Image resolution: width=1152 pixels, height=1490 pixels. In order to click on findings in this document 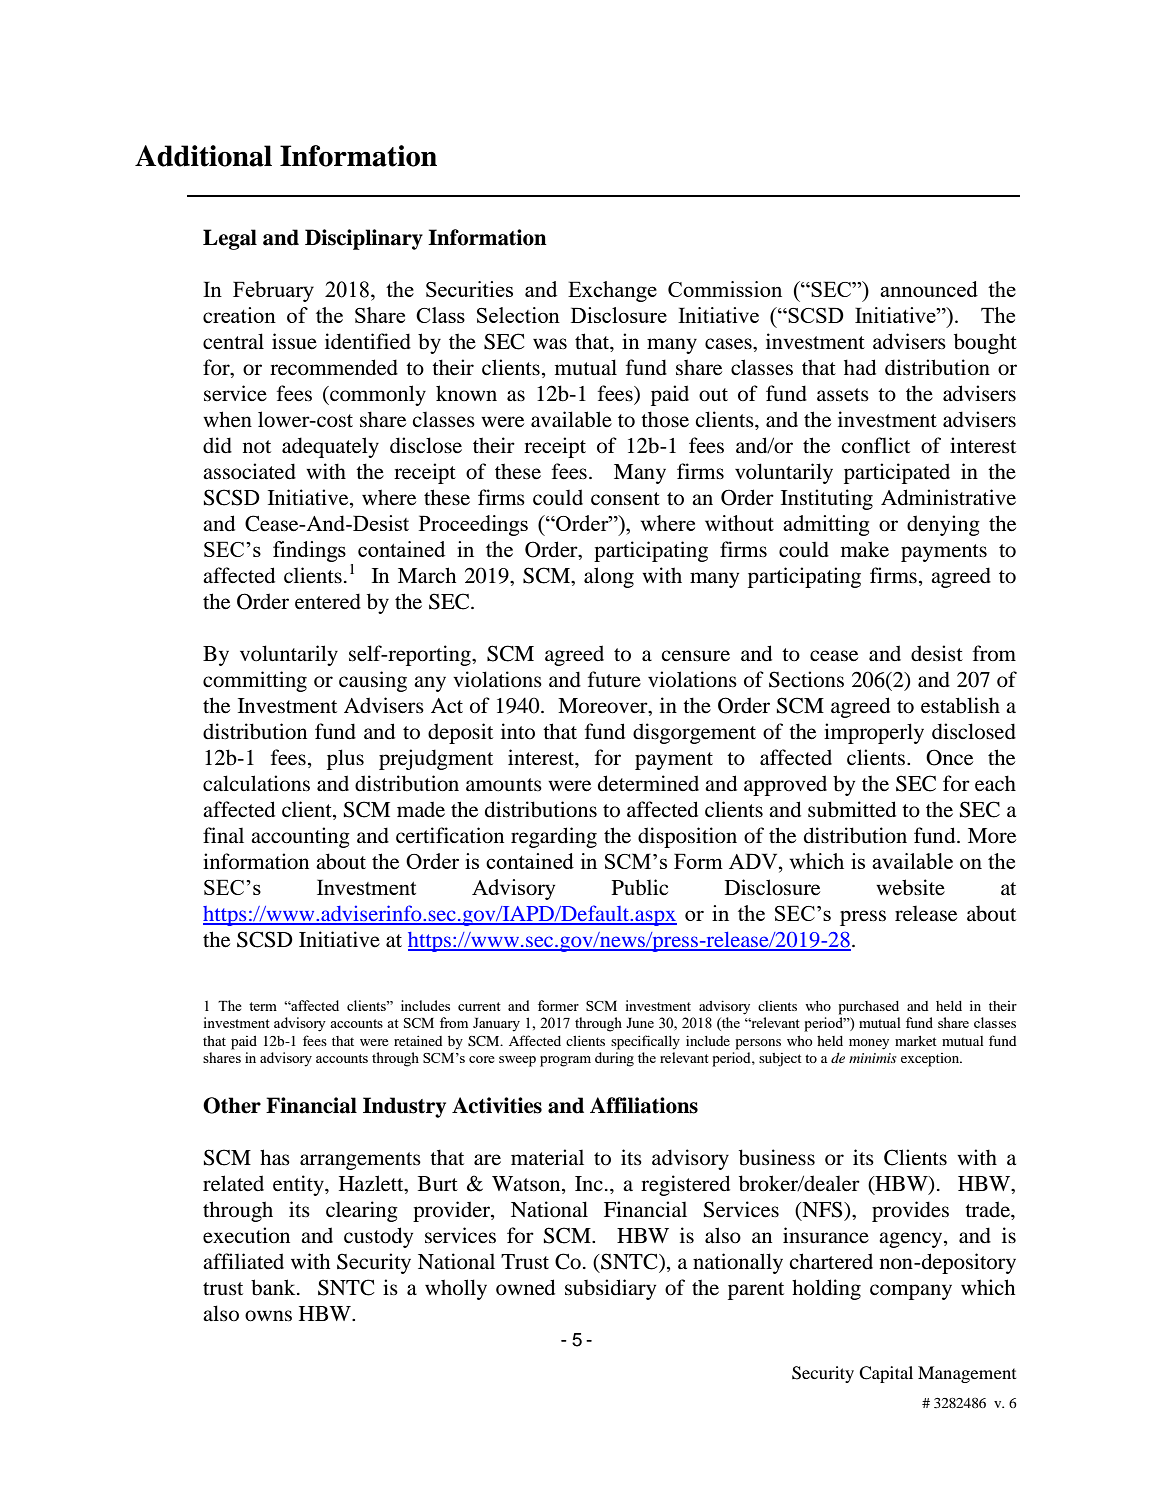, I will do `click(309, 551)`.
